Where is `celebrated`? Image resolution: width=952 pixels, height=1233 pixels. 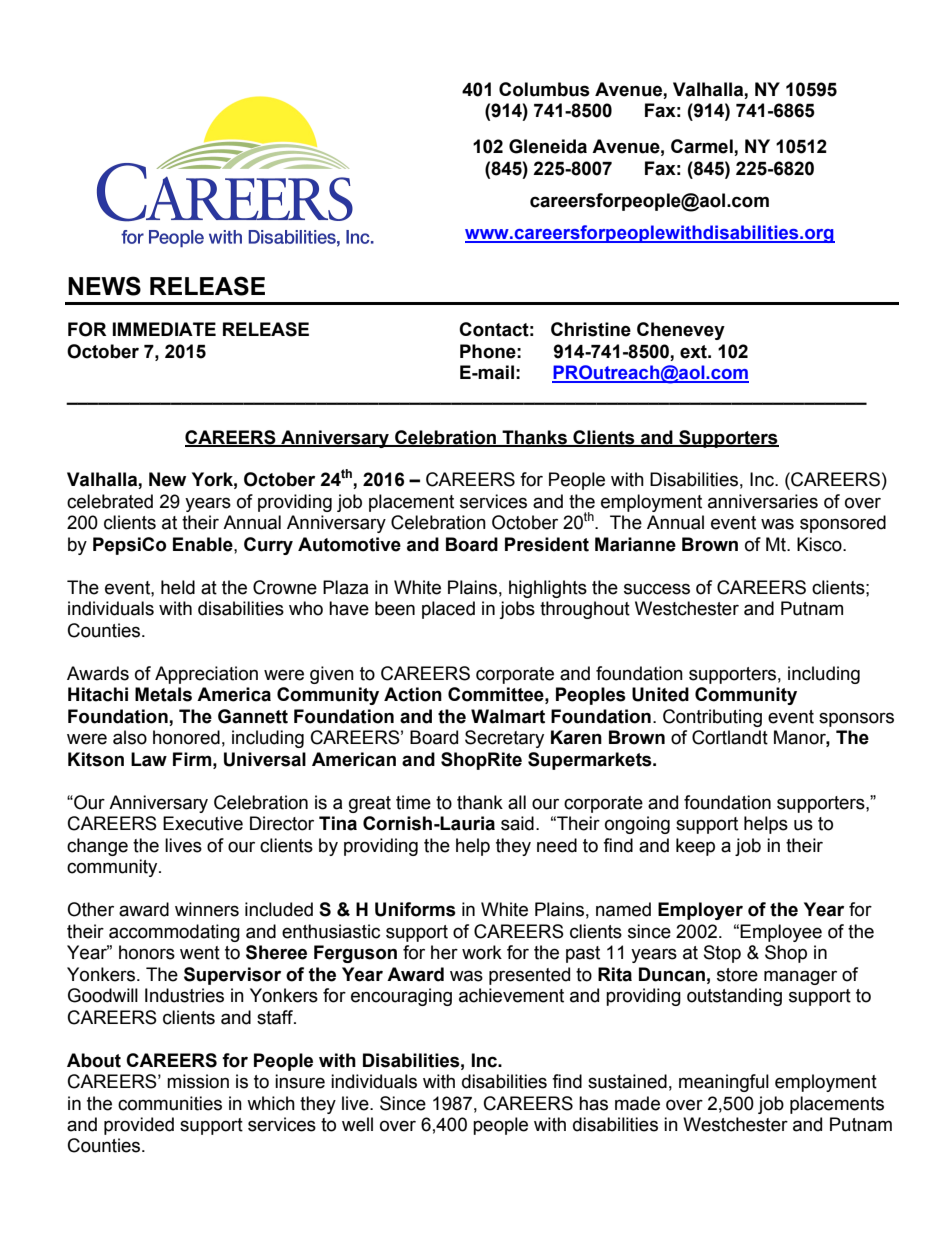
celebrated is located at coordinates (110, 501).
